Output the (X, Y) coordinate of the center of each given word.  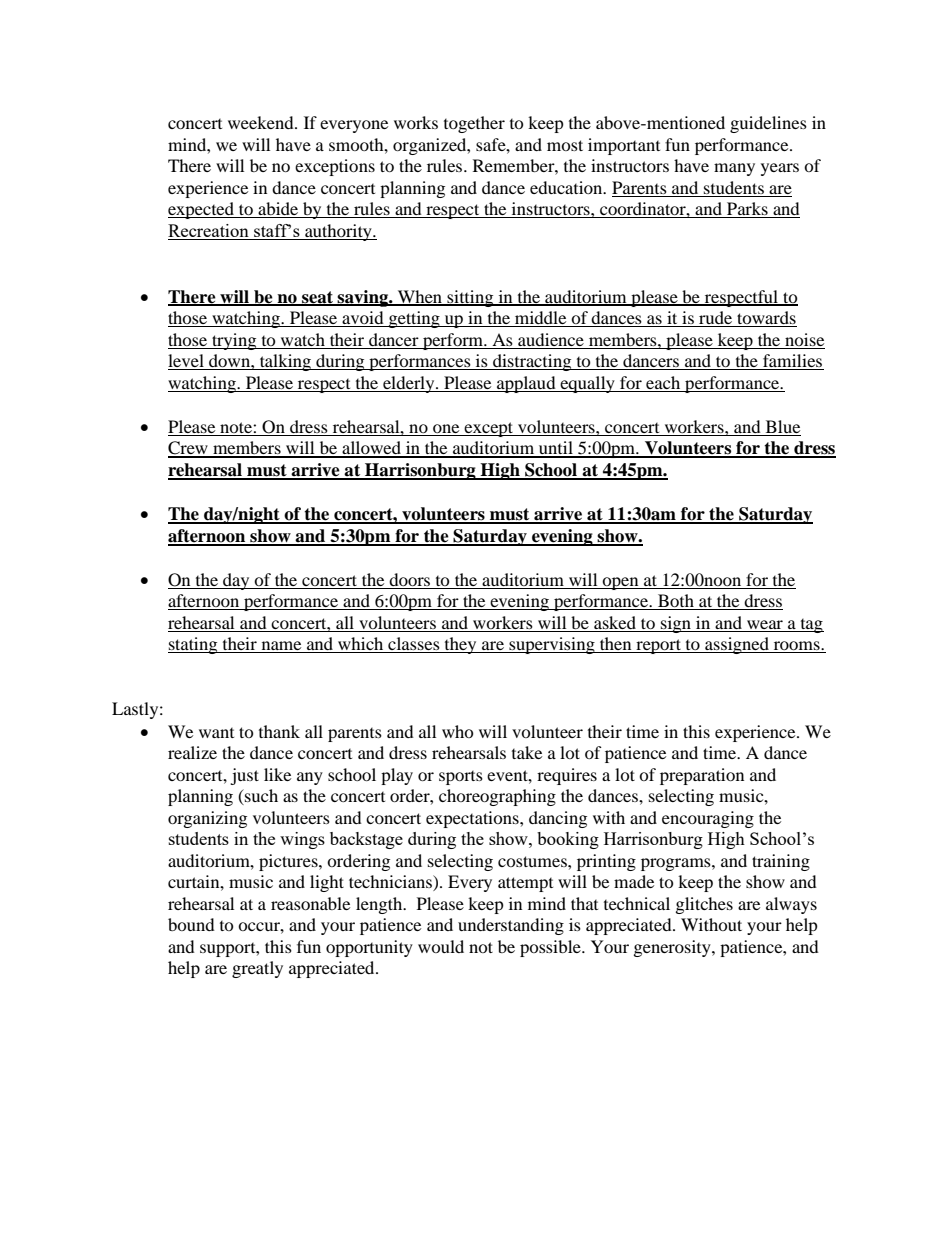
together (474, 124)
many (734, 169)
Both (676, 602)
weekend (262, 122)
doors (409, 581)
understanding (511, 926)
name (281, 647)
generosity (673, 948)
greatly (257, 969)
